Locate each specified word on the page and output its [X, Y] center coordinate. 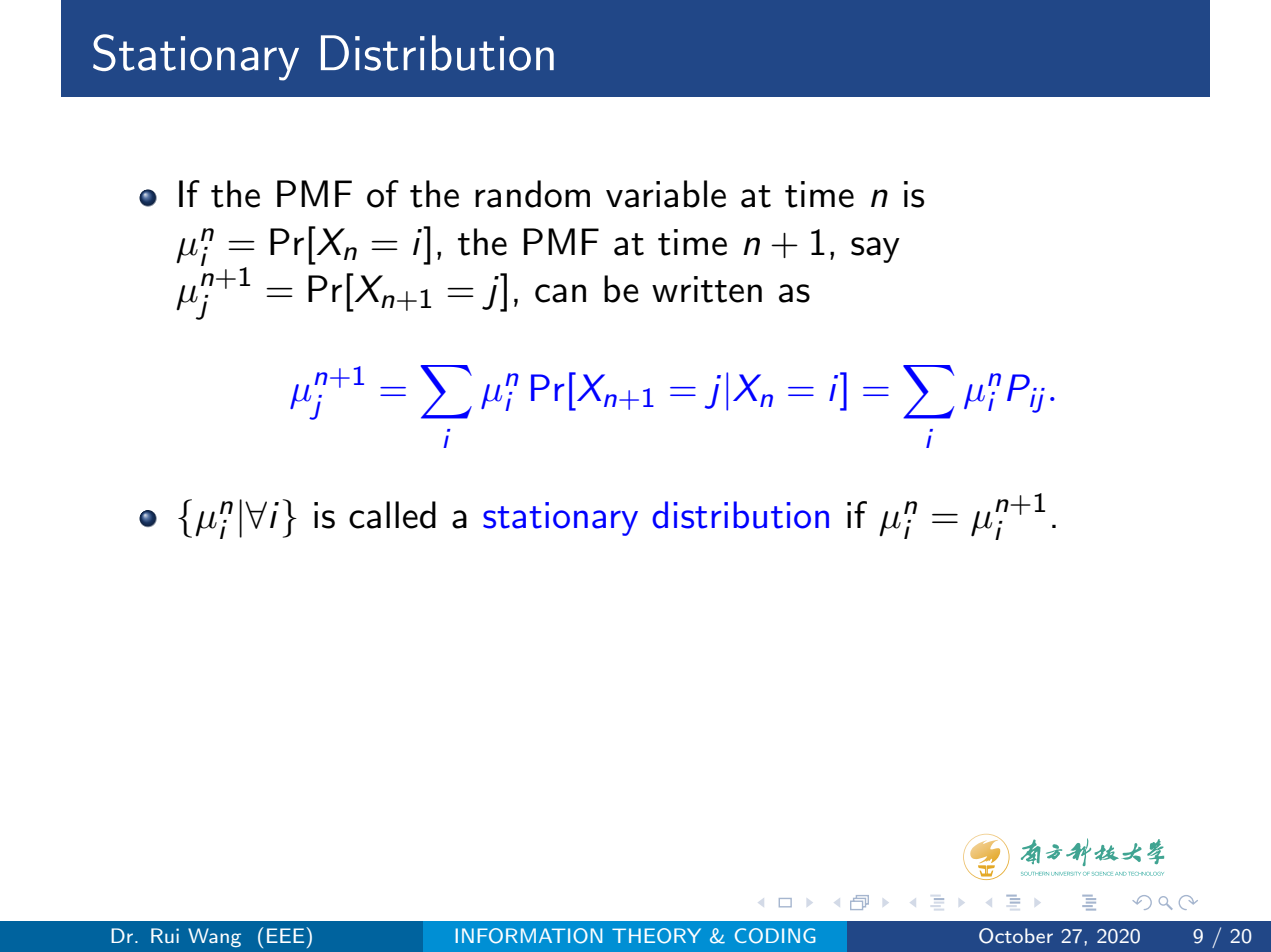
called [392, 515]
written [707, 289]
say [875, 250]
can [560, 293]
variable [666, 194]
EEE [287, 935]
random [532, 194]
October [1016, 936]
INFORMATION [529, 936]
